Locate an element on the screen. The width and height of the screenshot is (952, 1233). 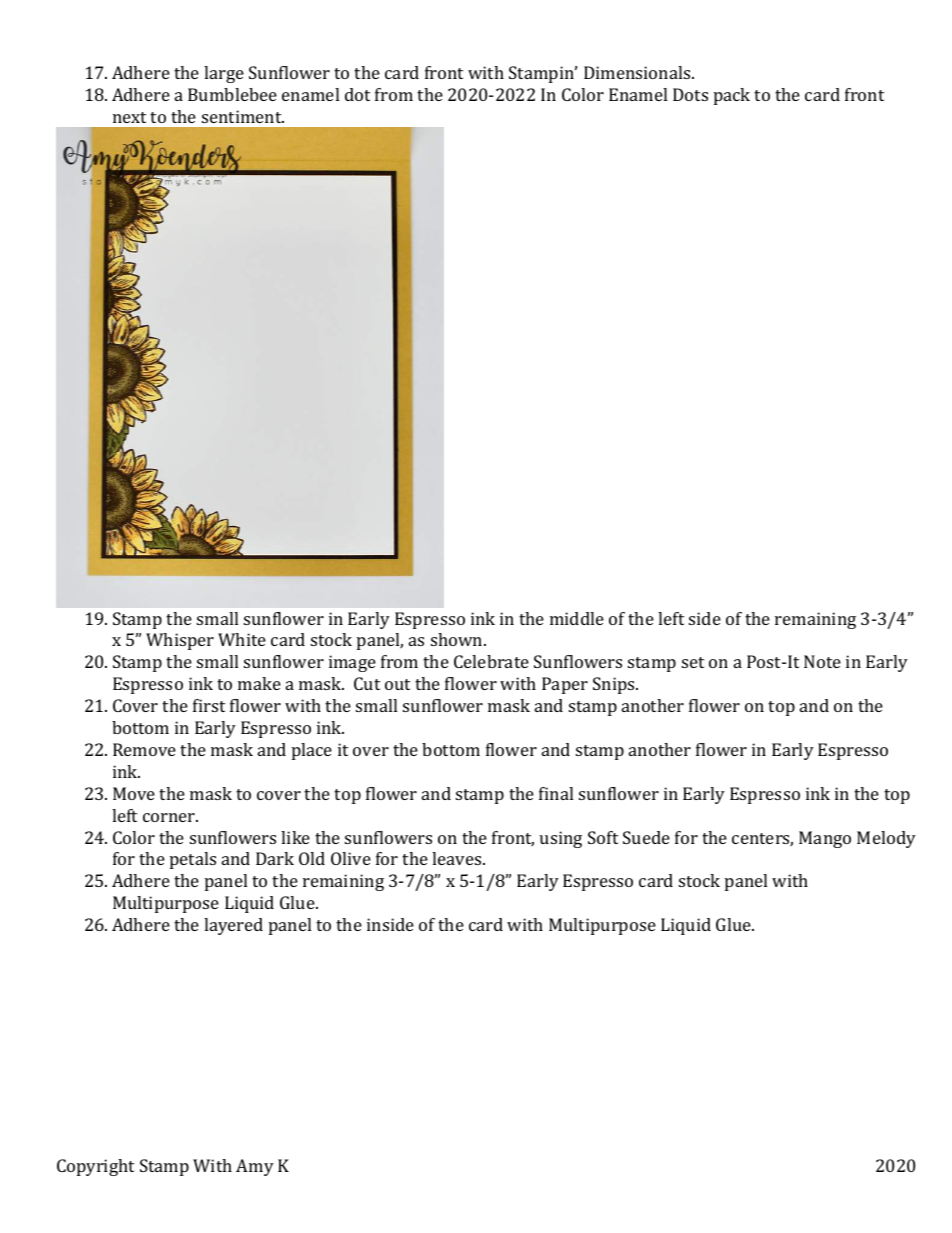
set is located at coordinates (693, 662).
